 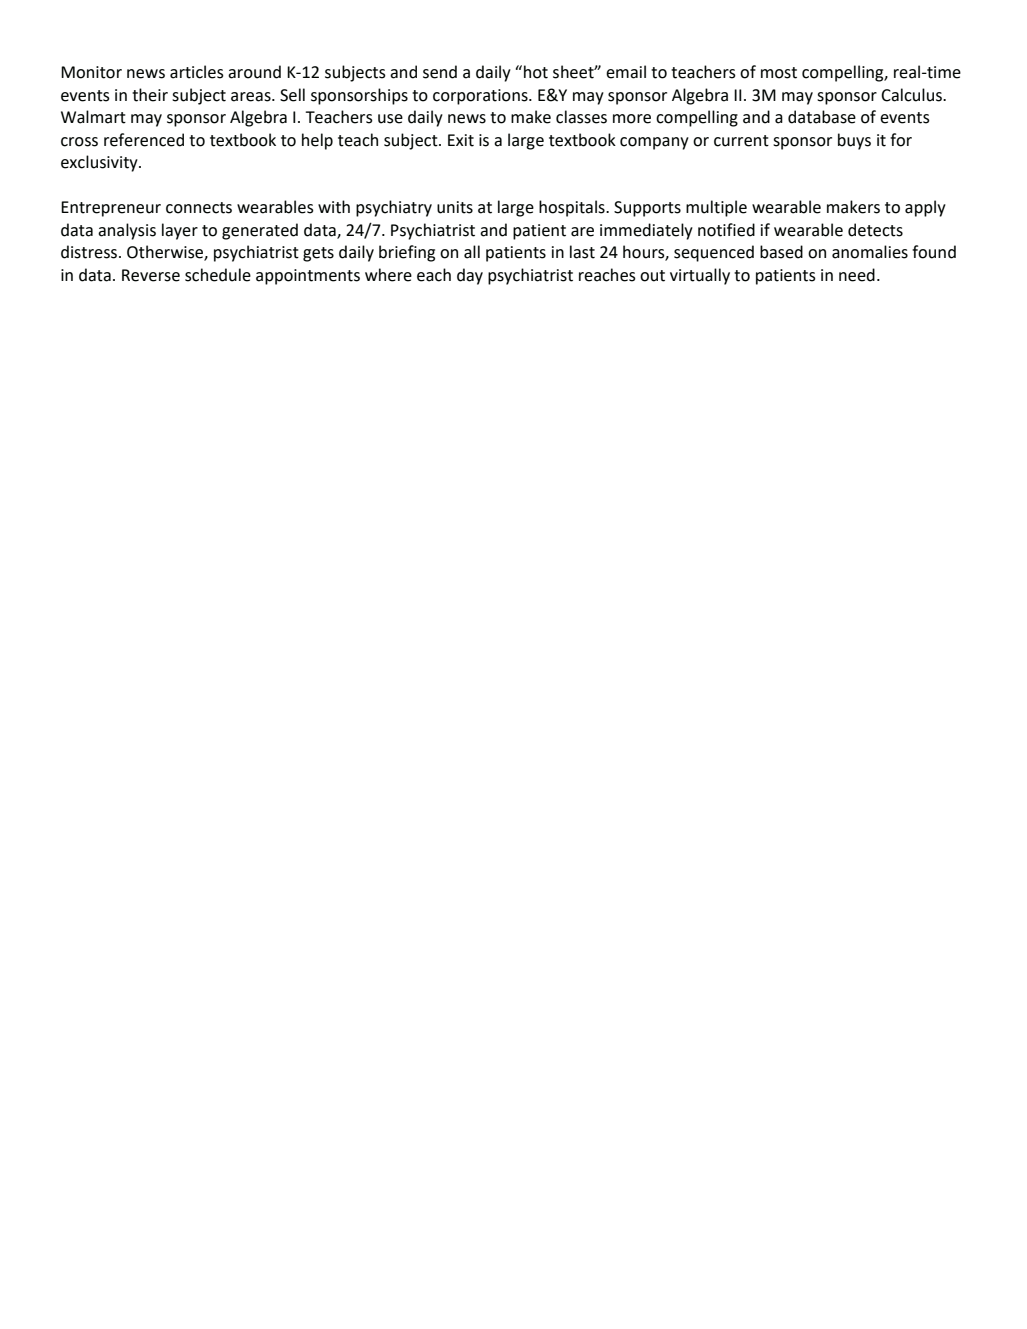 I want to click on buys, so click(x=854, y=141).
